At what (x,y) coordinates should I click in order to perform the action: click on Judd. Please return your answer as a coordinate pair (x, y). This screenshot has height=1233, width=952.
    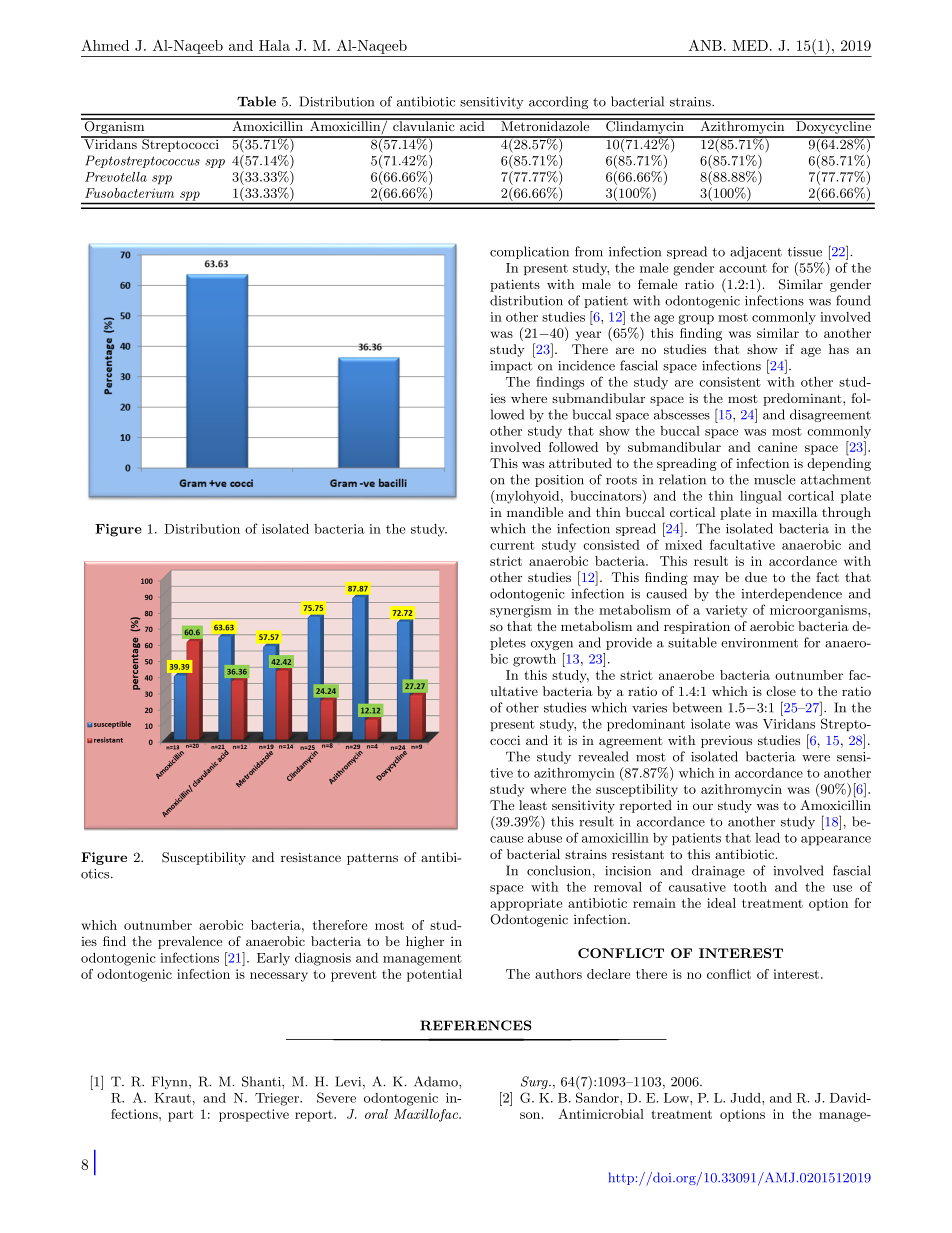
    Looking at the image, I should click on (746, 1098).
